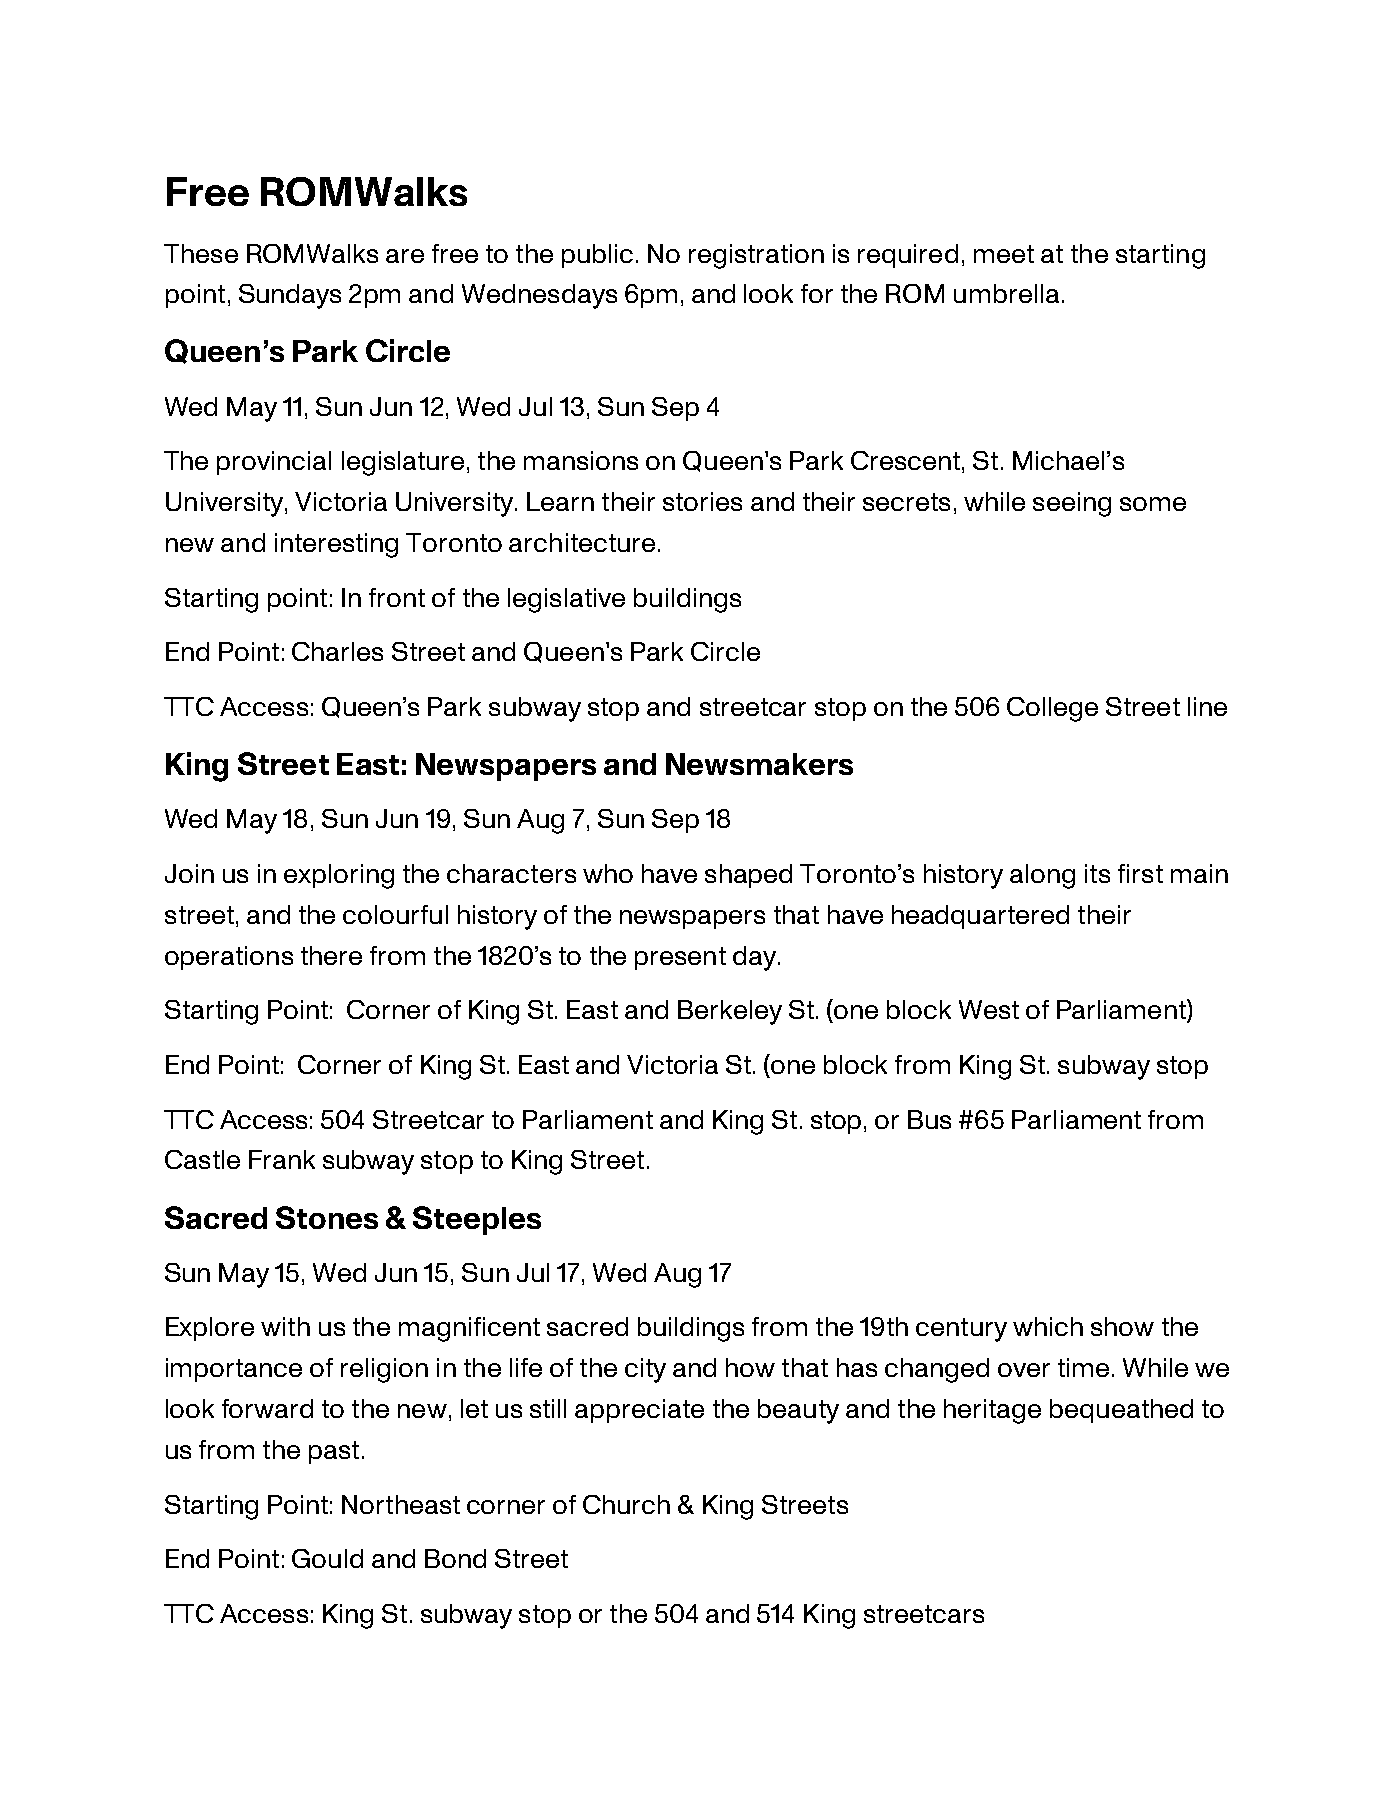 The height and width of the image is (1807, 1396). What do you see at coordinates (290, 296) in the image?
I see `Sundays` at bounding box center [290, 296].
